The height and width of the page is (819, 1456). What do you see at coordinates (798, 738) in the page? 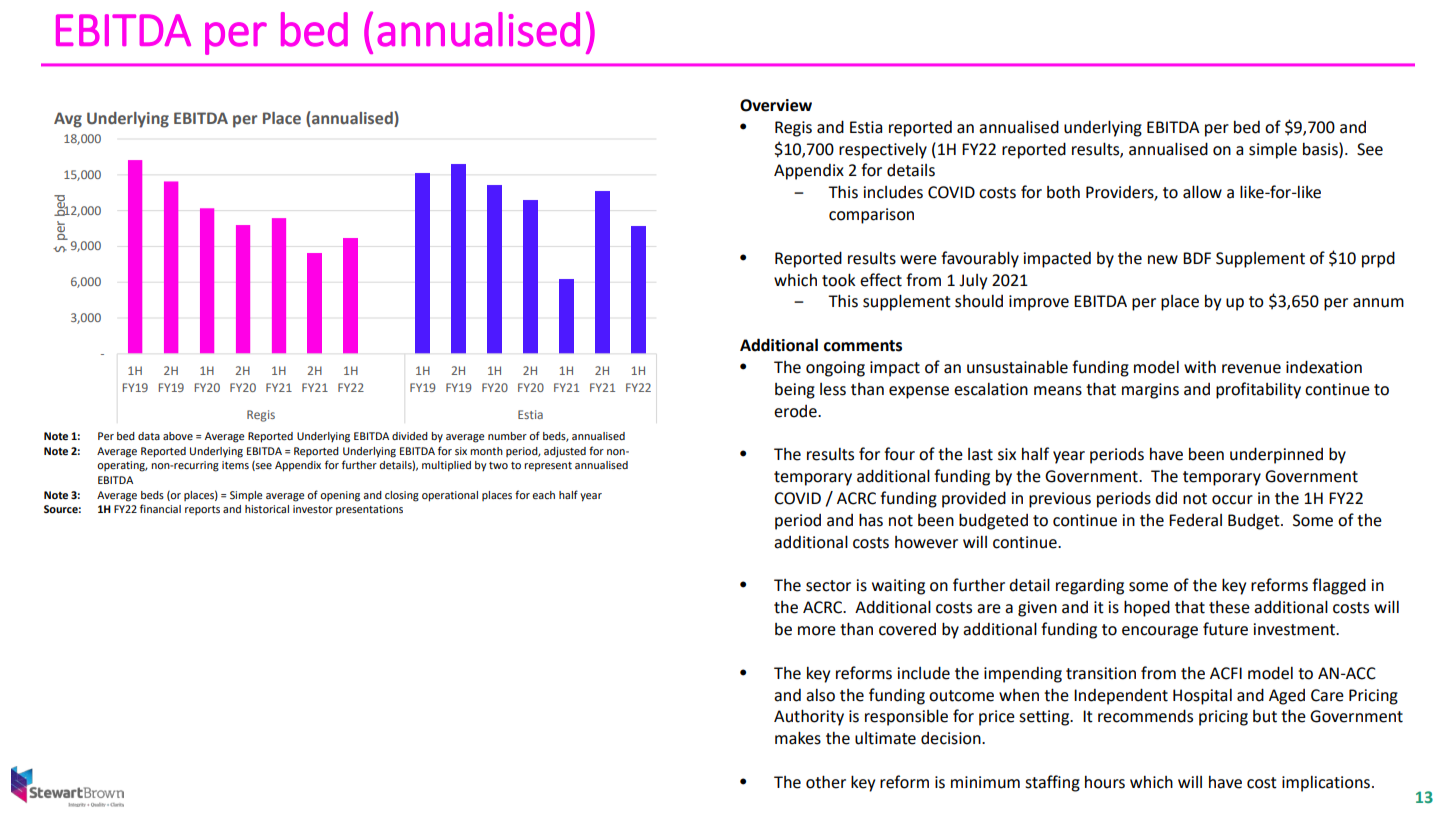
I see `makes` at bounding box center [798, 738].
